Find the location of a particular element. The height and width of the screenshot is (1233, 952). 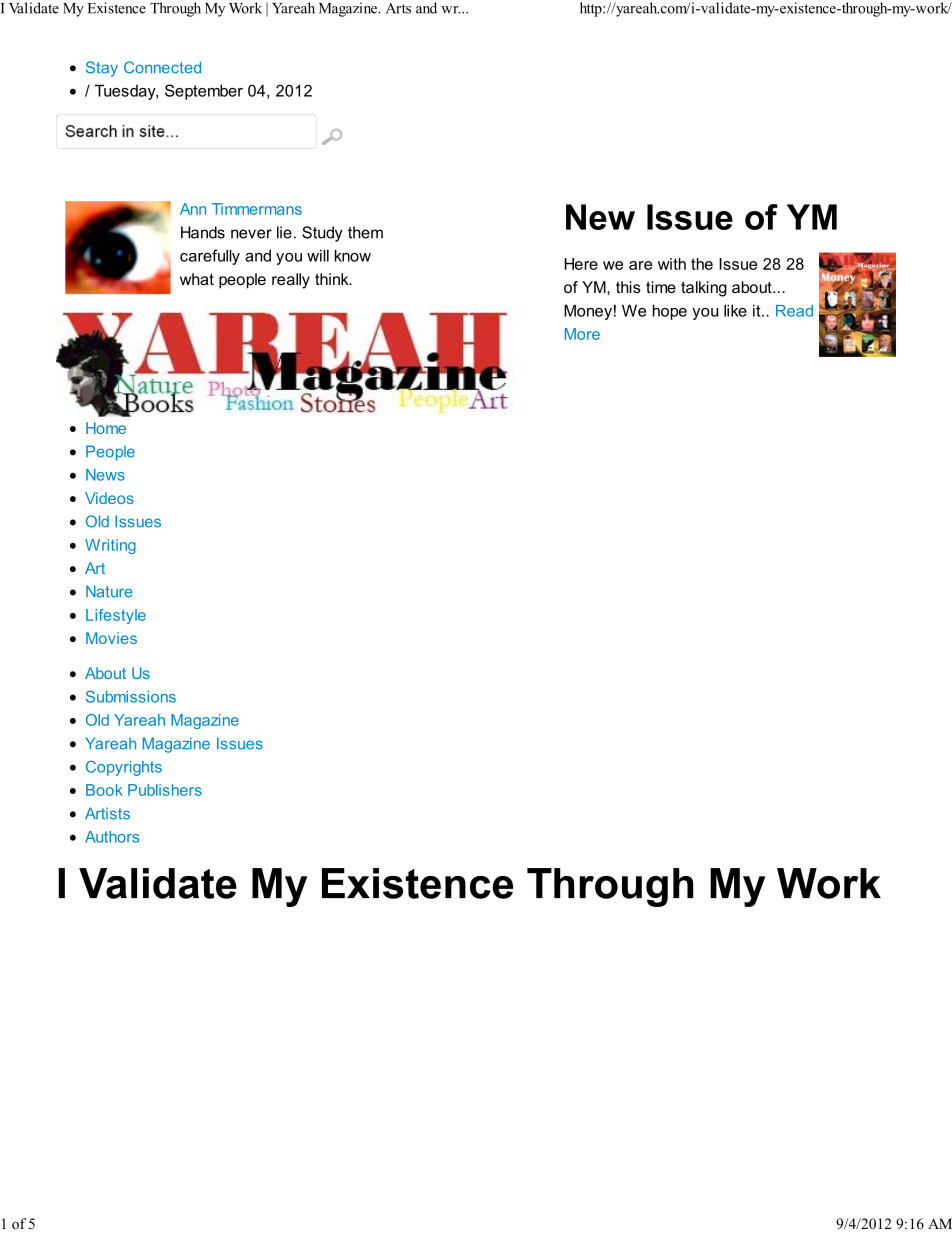

Connected is located at coordinates (162, 67).
